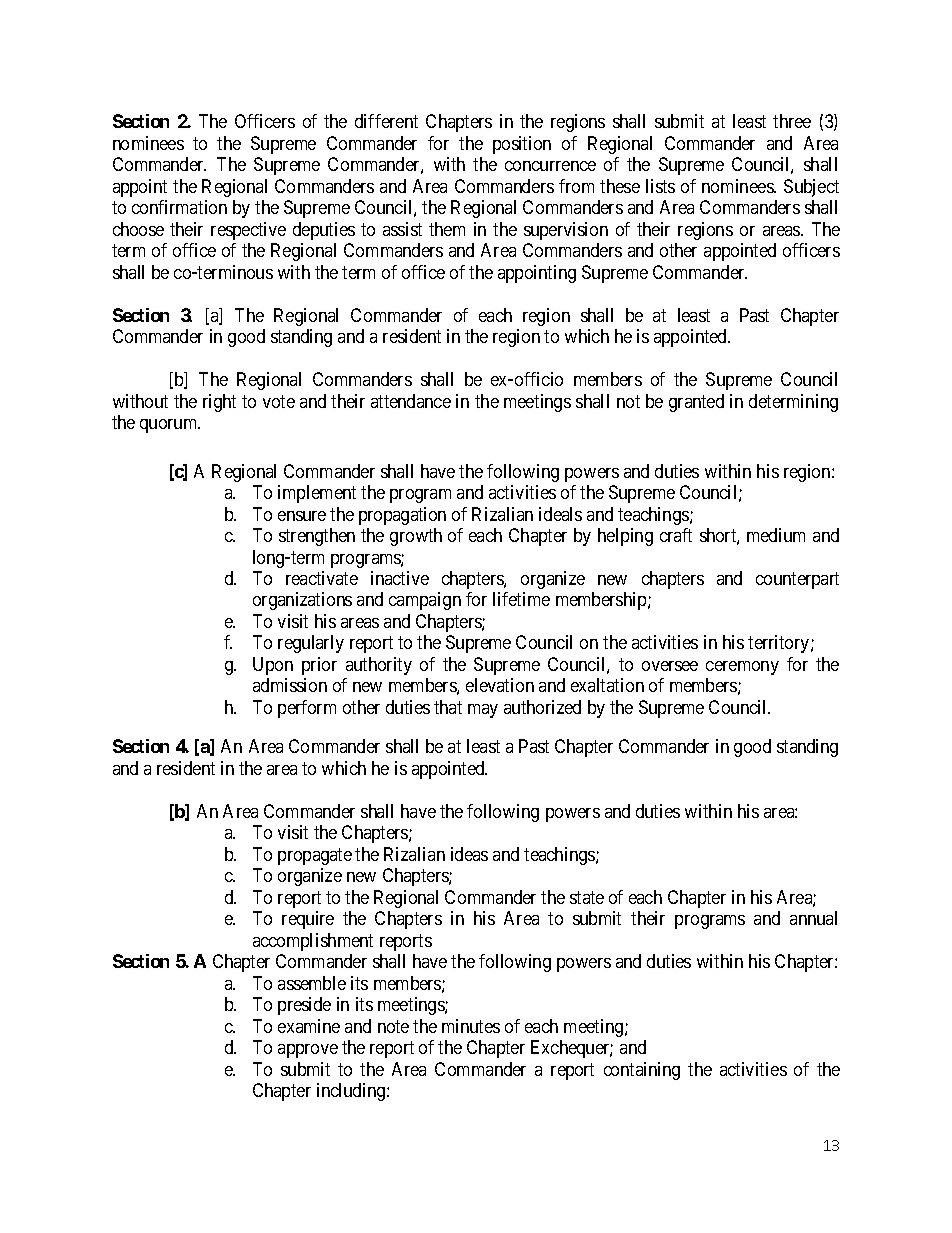 The width and height of the screenshot is (952, 1233). What do you see at coordinates (522, 145) in the screenshot?
I see `position` at bounding box center [522, 145].
